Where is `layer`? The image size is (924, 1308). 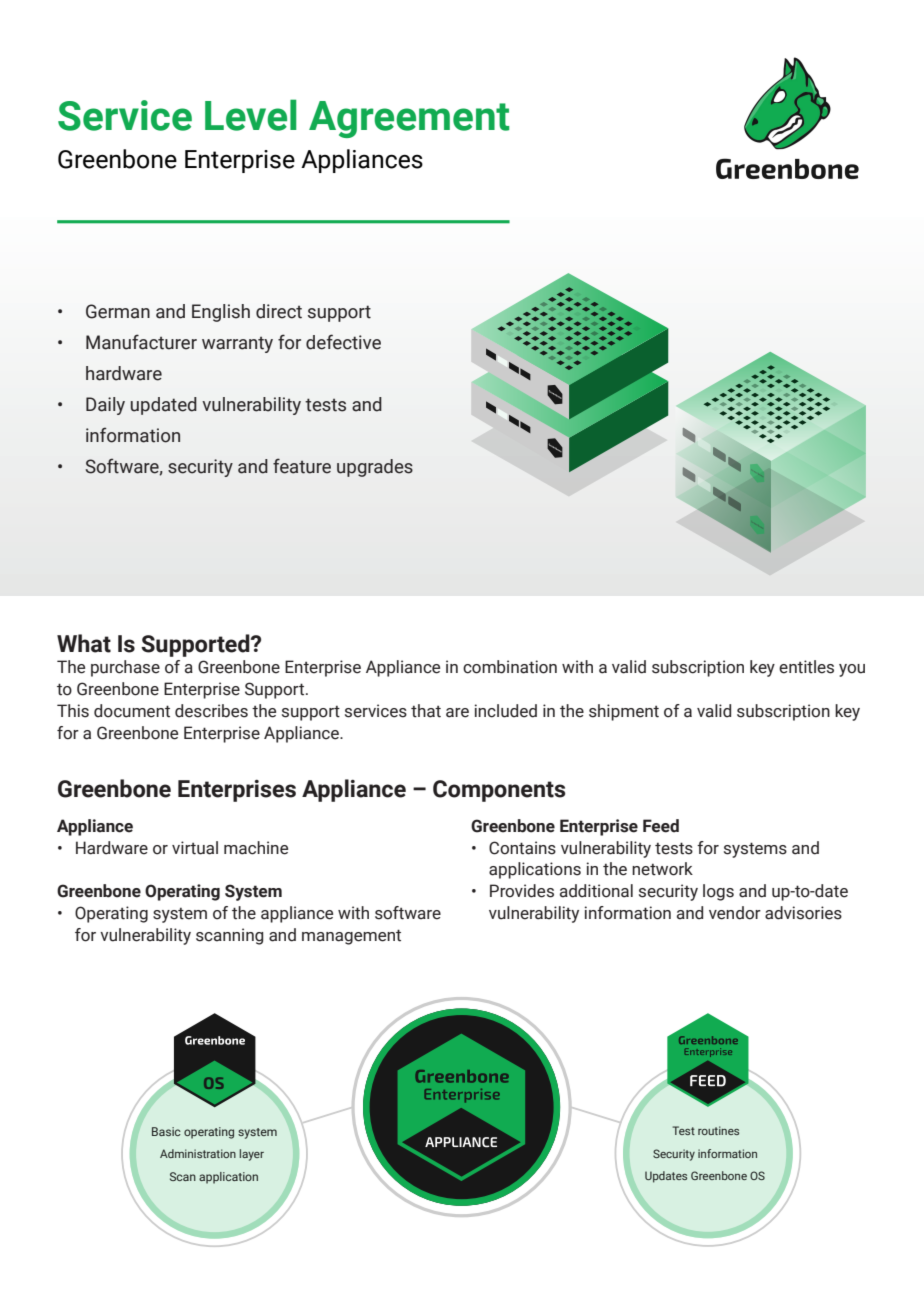 layer is located at coordinates (252, 1155).
